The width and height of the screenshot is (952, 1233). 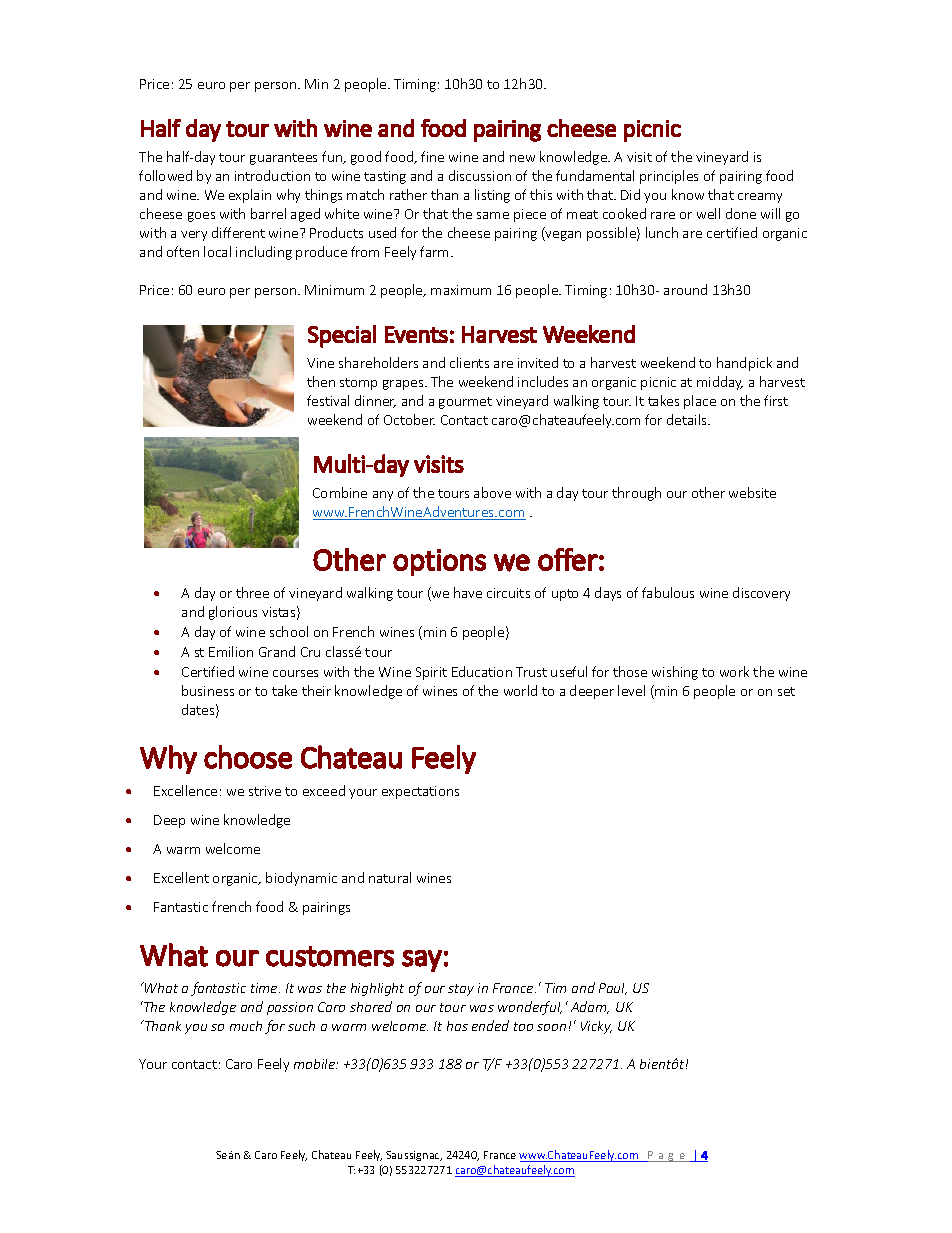 I want to click on then, so click(x=321, y=381).
